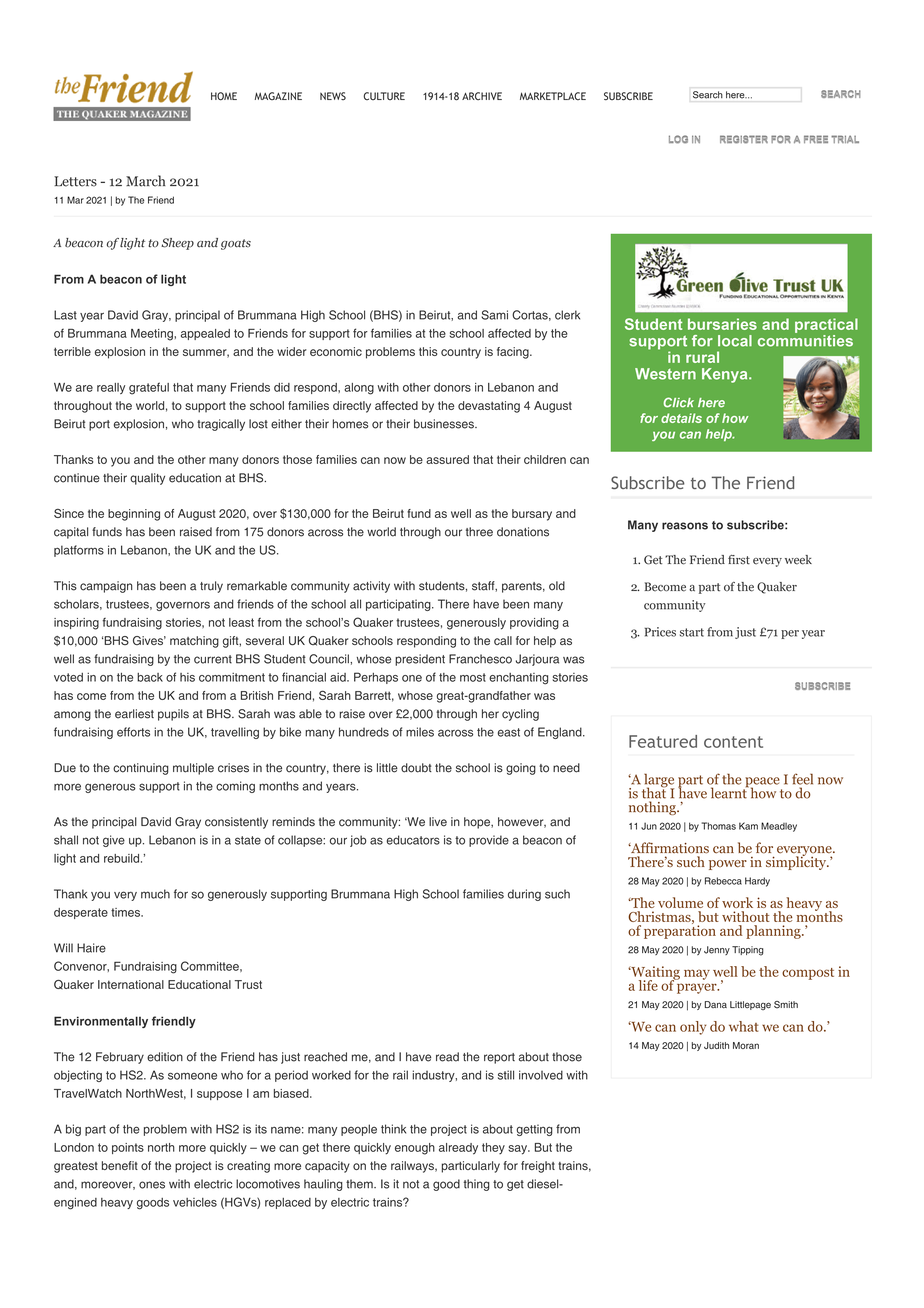 The image size is (924, 1308). I want to click on Moran, so click(746, 1045).
